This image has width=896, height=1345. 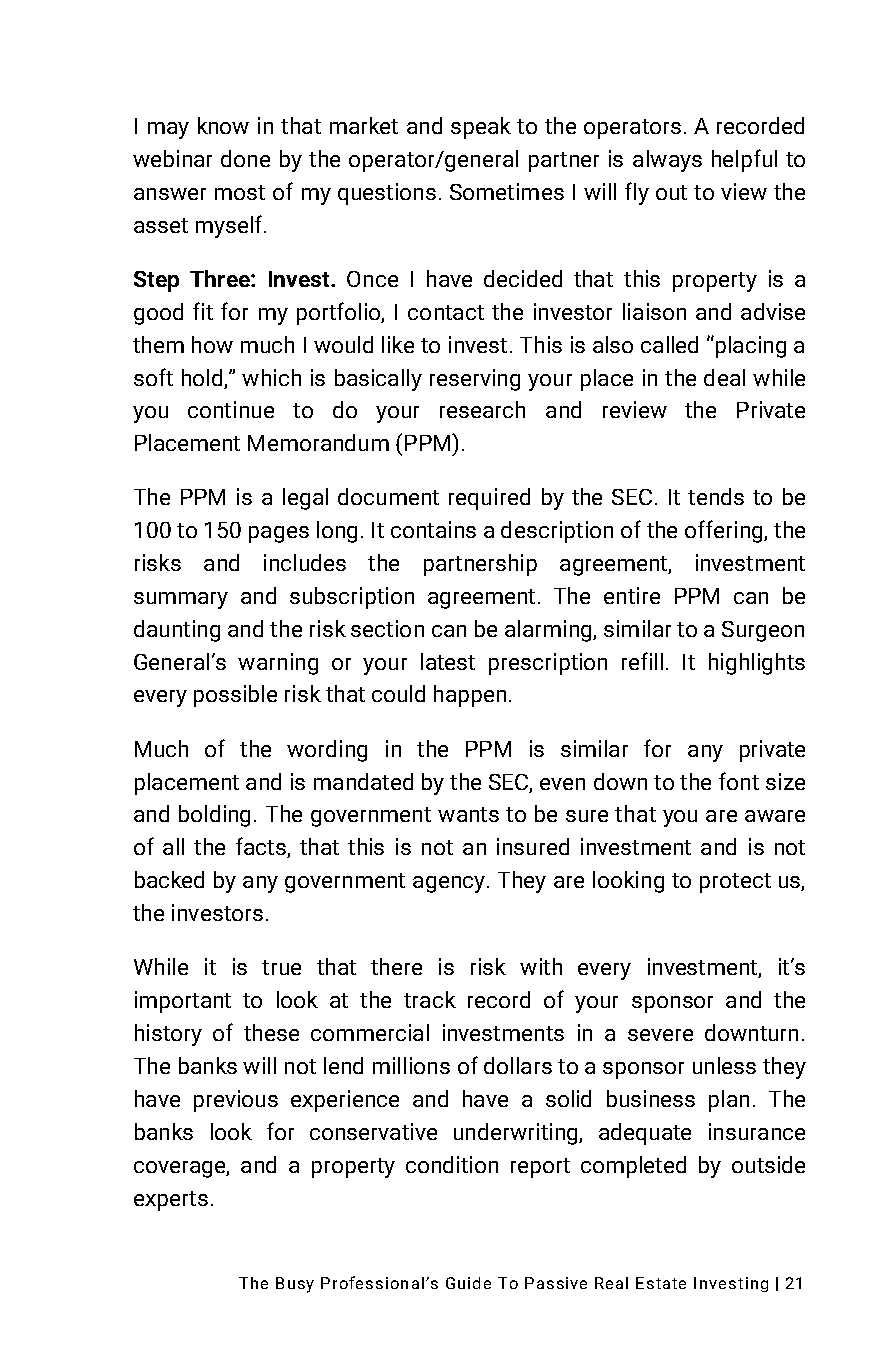 I want to click on required, so click(x=489, y=499).
